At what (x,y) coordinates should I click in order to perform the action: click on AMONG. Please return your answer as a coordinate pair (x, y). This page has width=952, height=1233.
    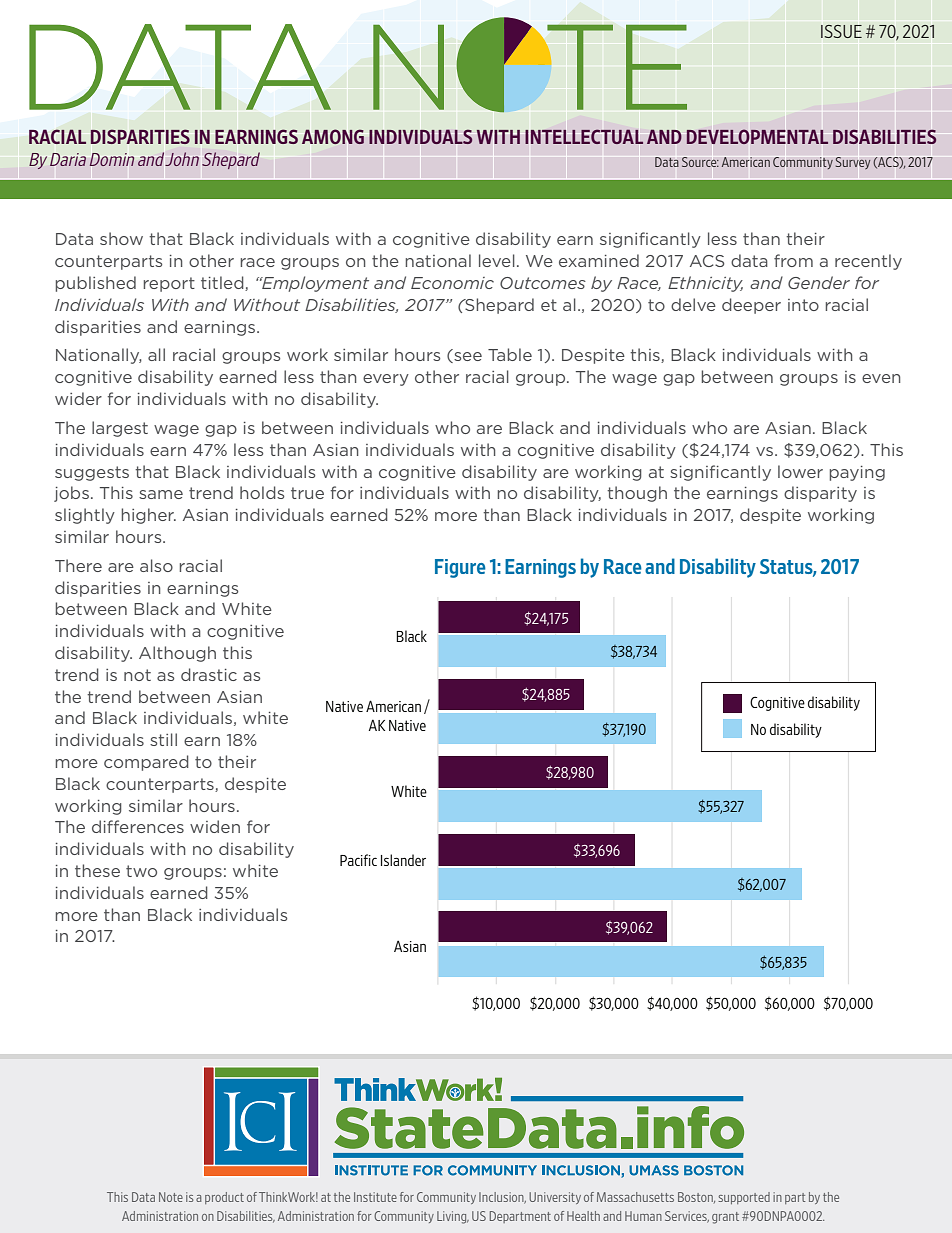
    Looking at the image, I should click on (333, 136).
